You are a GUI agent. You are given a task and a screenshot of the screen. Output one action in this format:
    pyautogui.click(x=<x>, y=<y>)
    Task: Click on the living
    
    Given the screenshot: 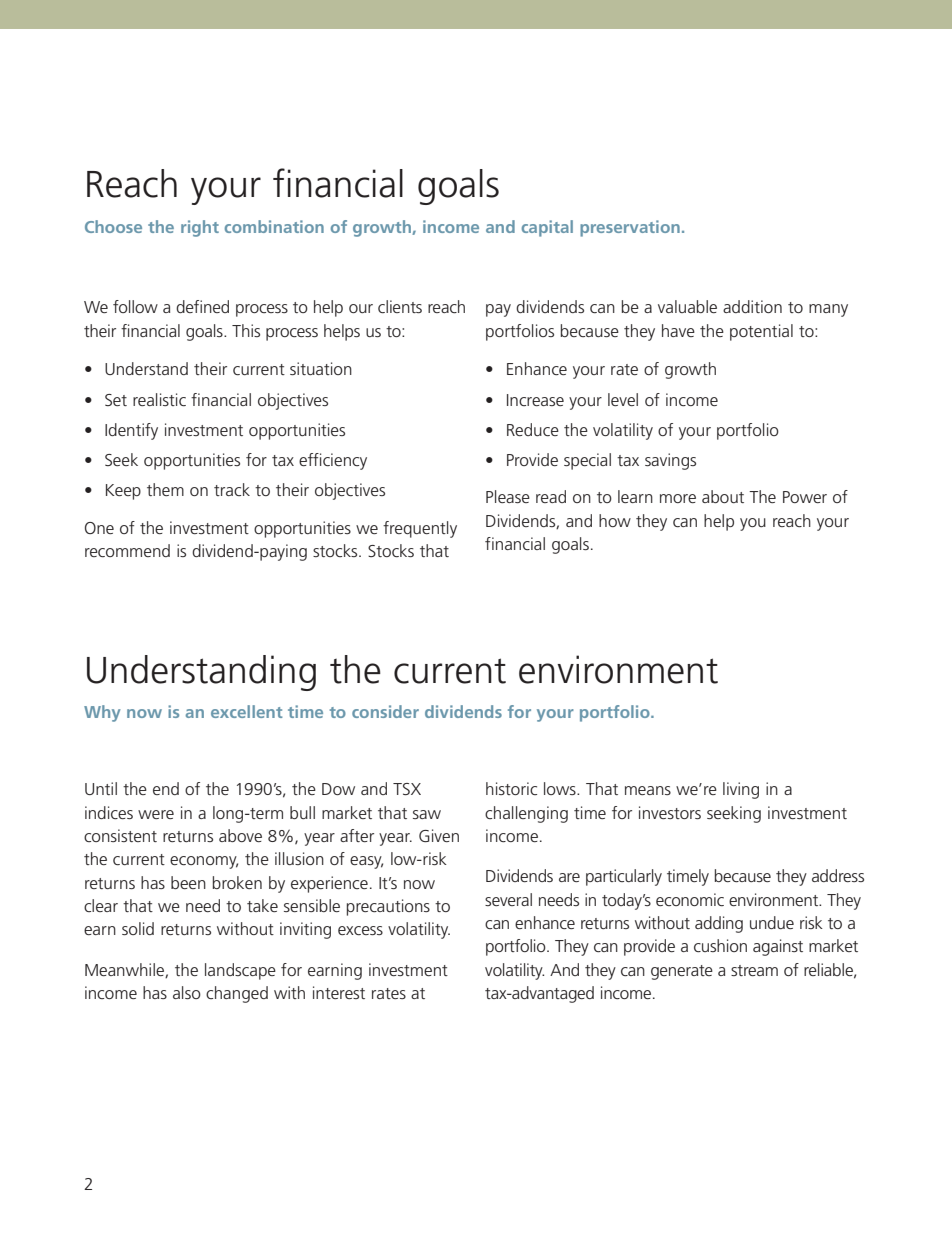 What is the action you would take?
    pyautogui.click(x=741, y=790)
